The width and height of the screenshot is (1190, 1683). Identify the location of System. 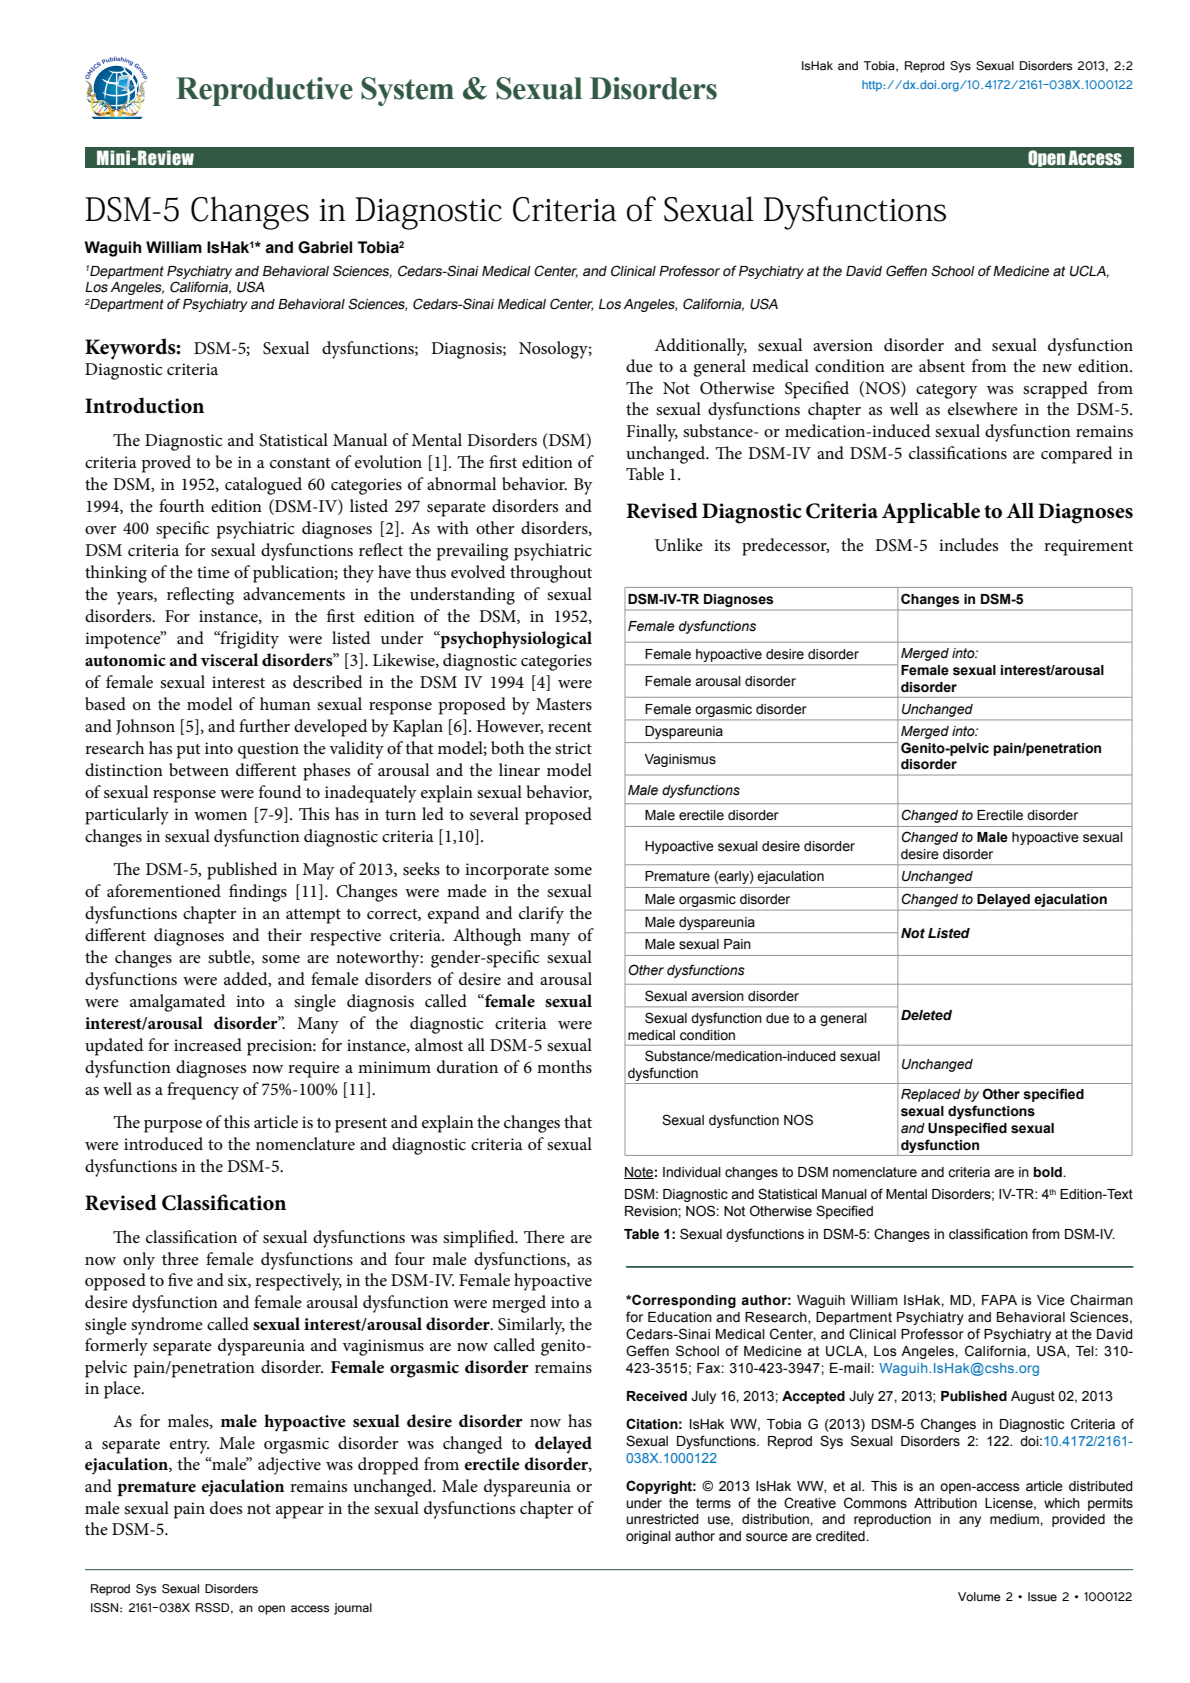
(407, 91).
